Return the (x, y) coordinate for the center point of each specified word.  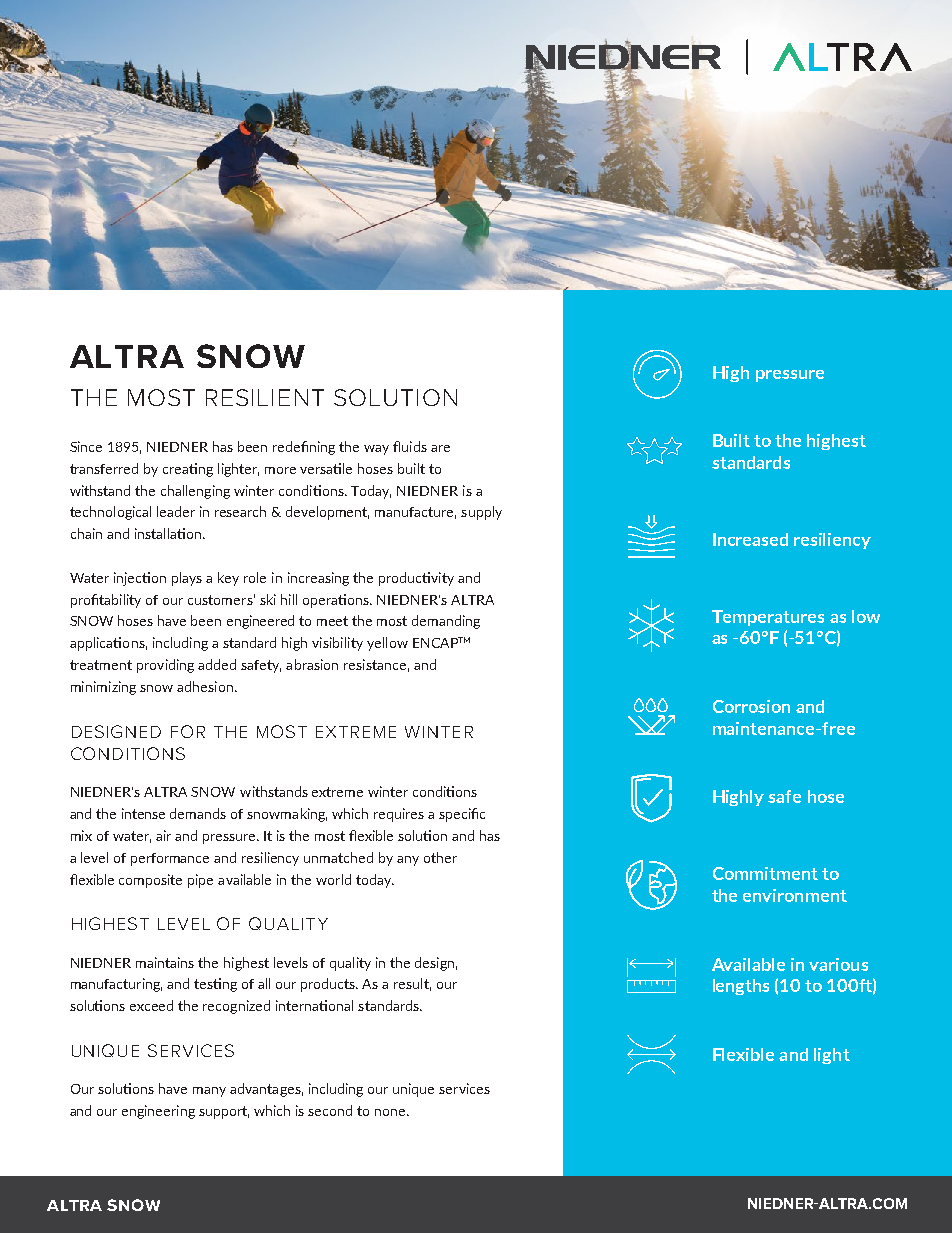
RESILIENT (265, 397)
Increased (750, 539)
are (440, 448)
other (440, 857)
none (390, 1112)
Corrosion (751, 706)
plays (187, 579)
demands (198, 813)
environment (795, 895)
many (209, 1092)
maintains (165, 962)
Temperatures (768, 618)
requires (399, 815)
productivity (416, 579)
